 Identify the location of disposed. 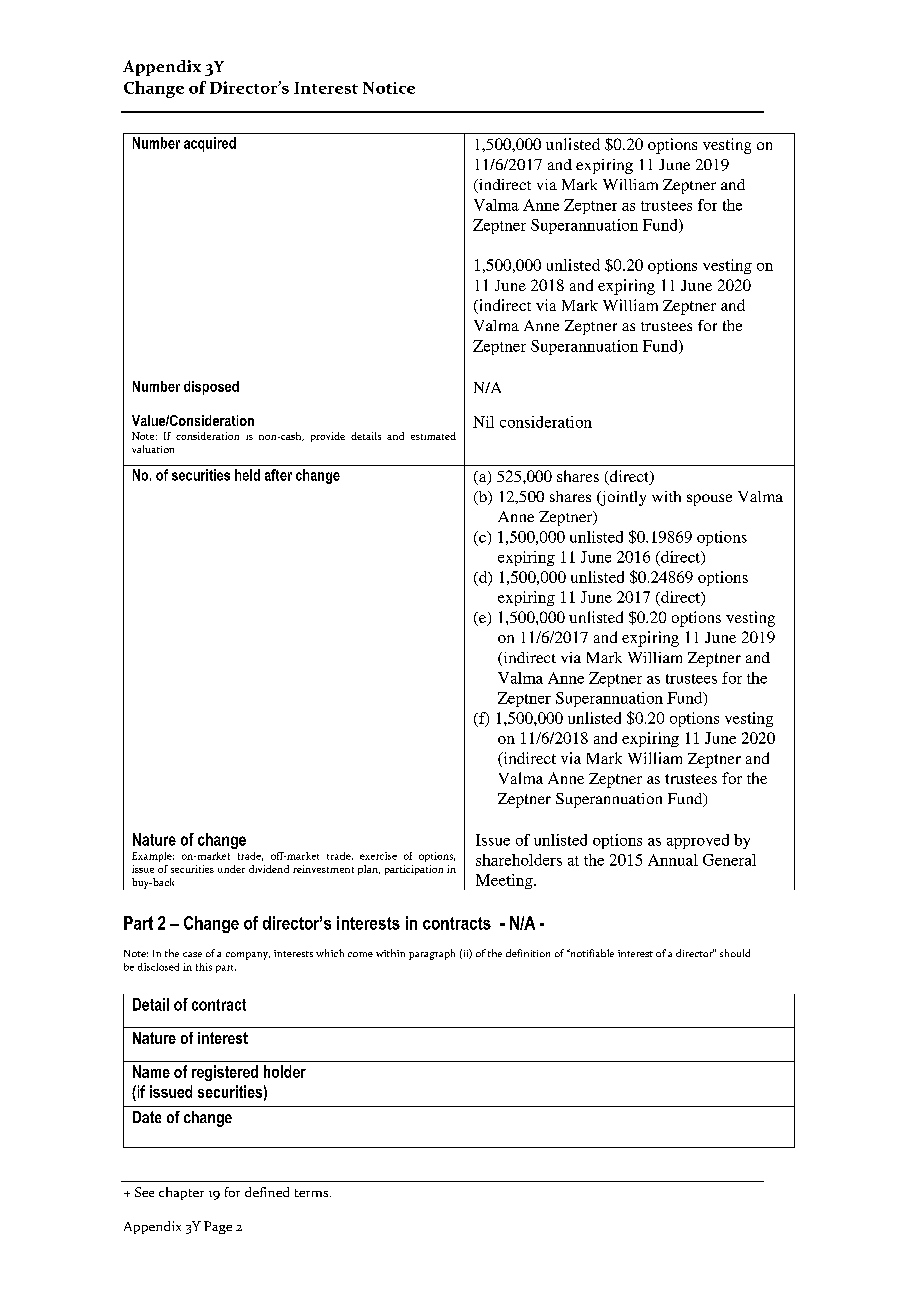
(211, 388).
